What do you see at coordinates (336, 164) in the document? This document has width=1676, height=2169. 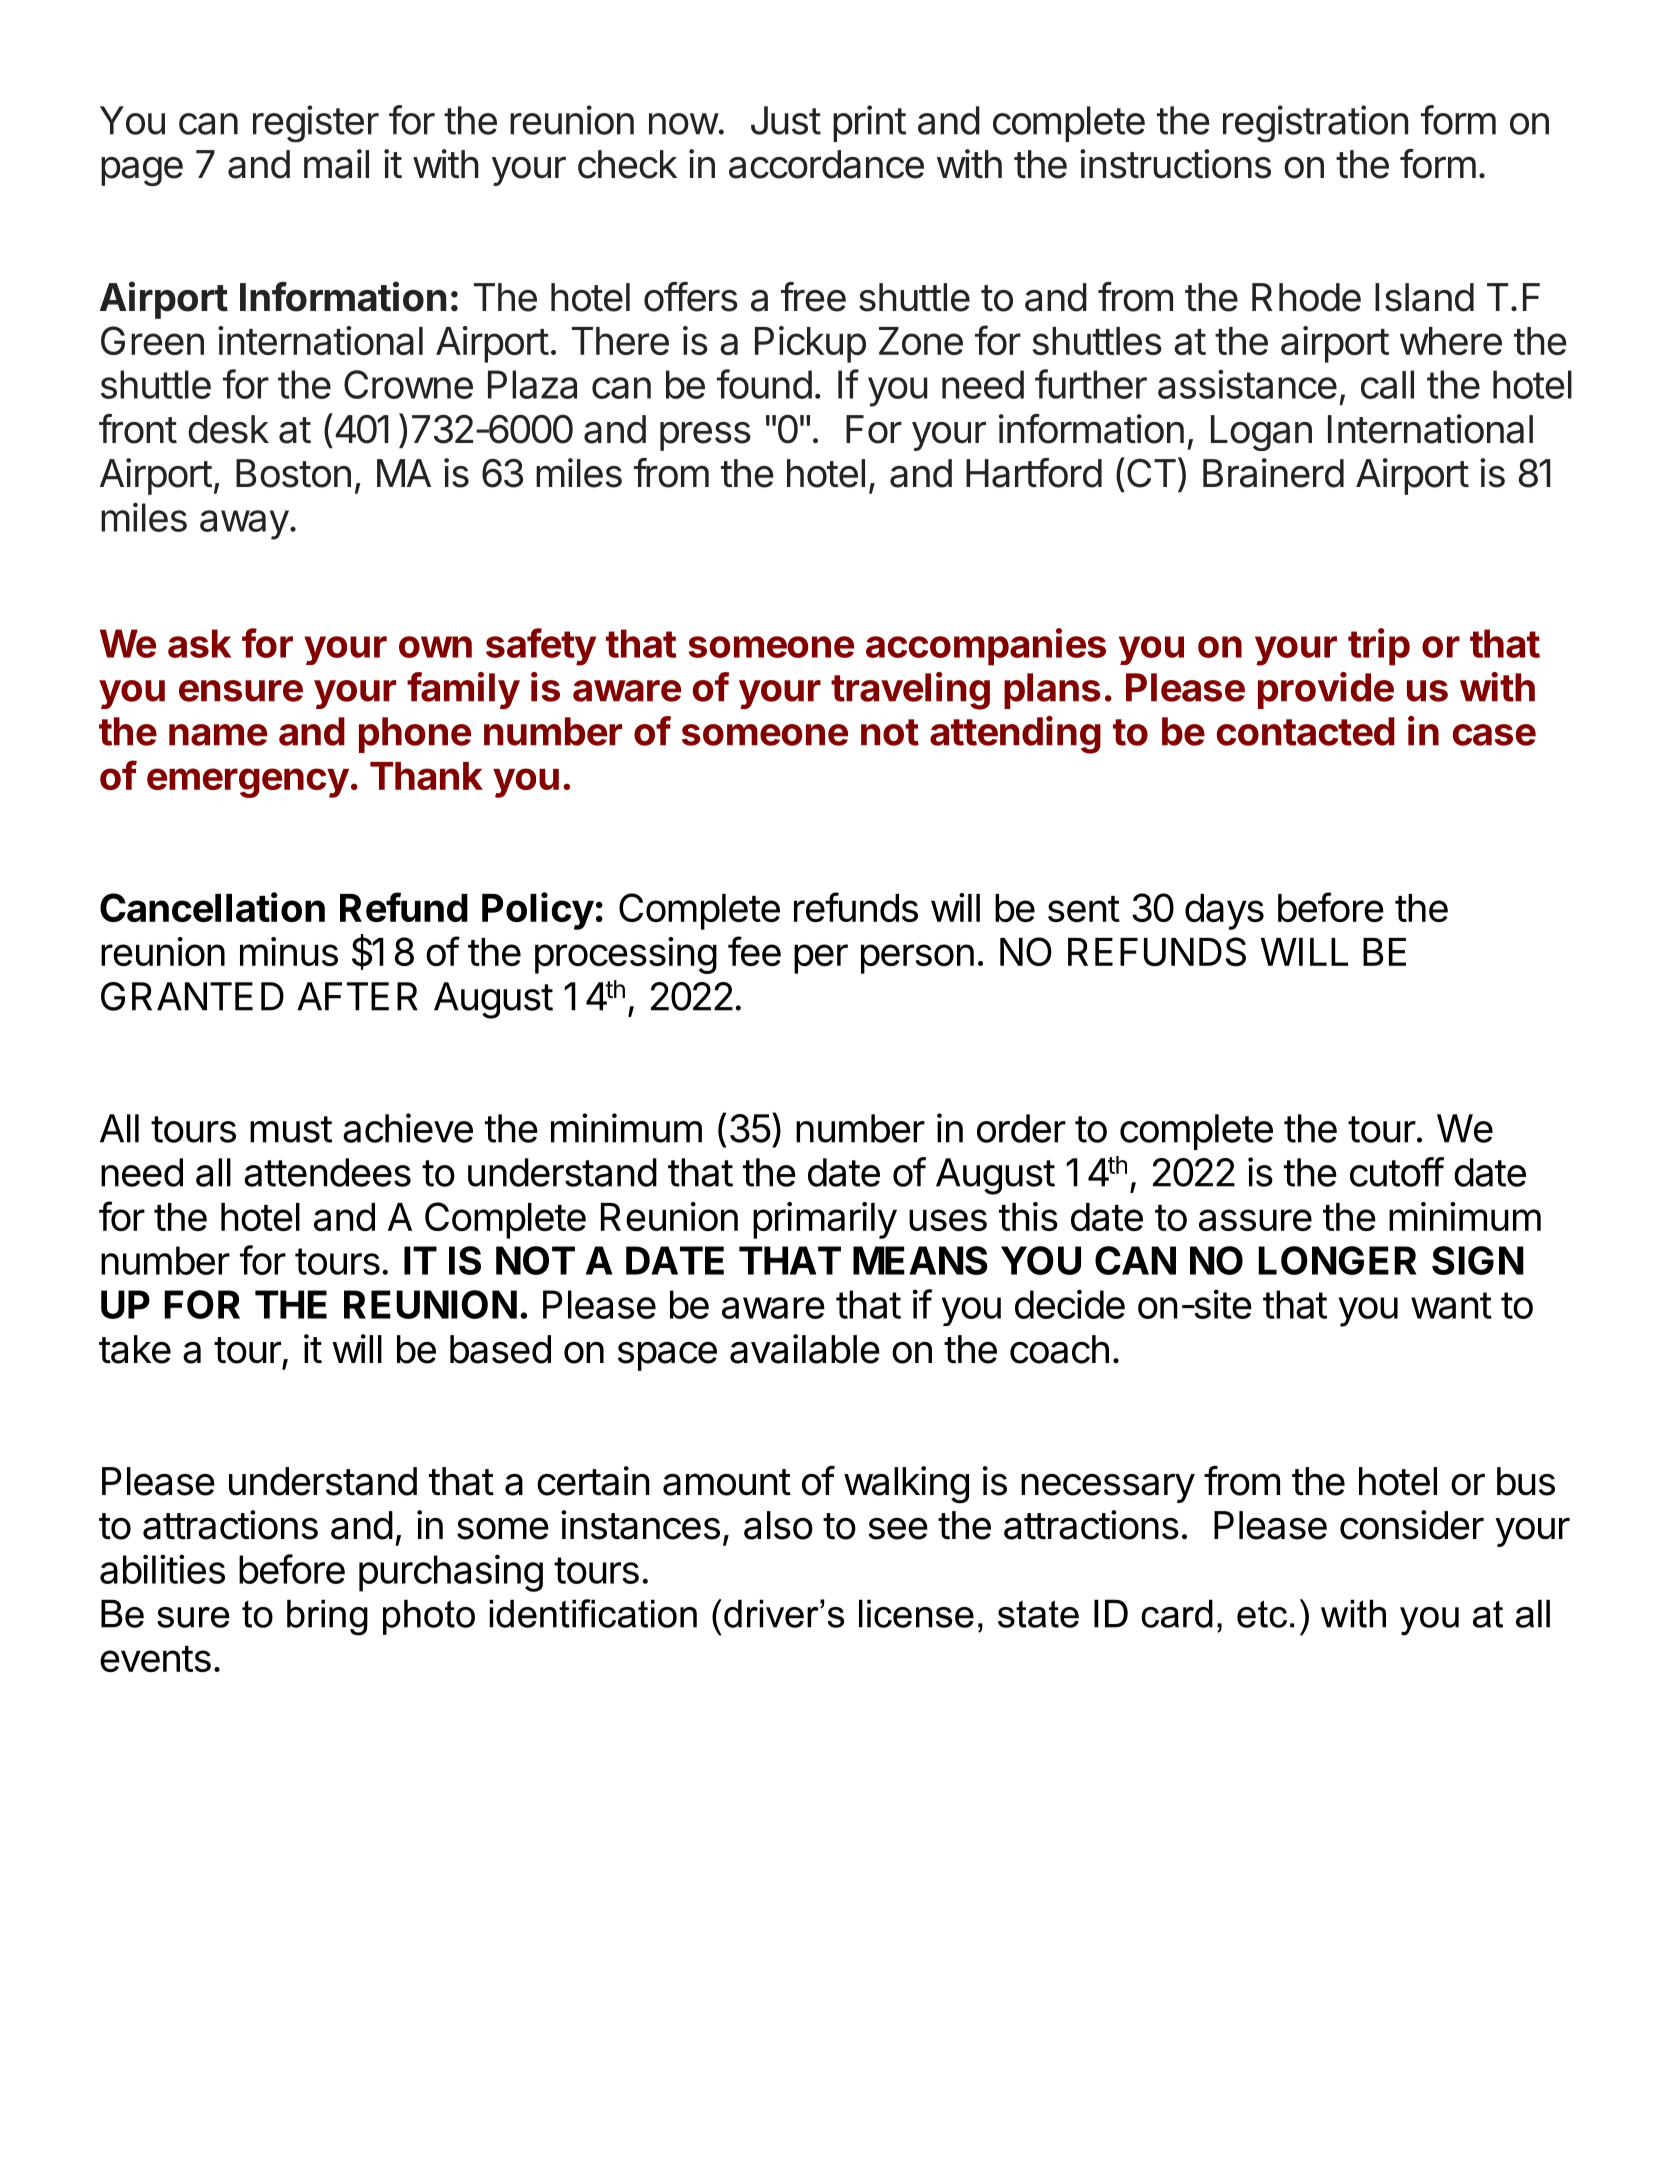 I see `mail` at bounding box center [336, 164].
